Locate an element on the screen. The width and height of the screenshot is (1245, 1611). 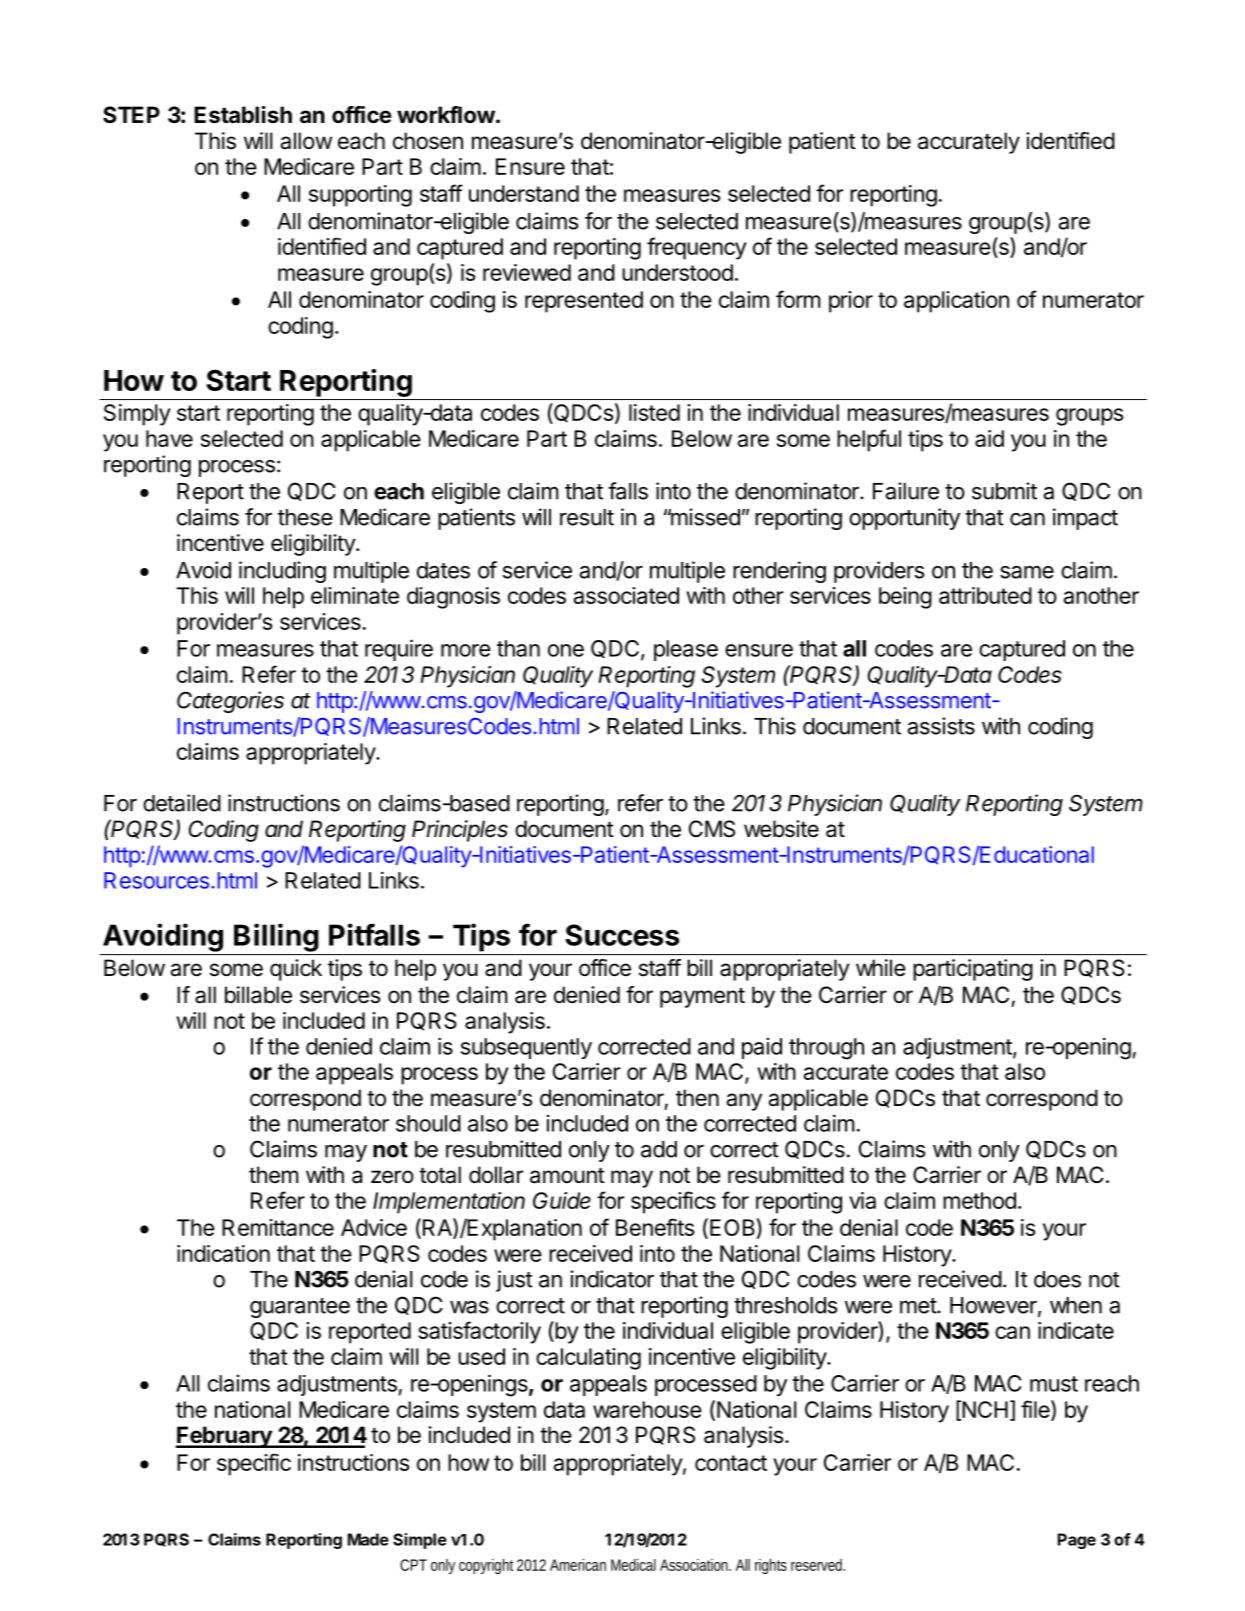
February is located at coordinates (224, 1437).
